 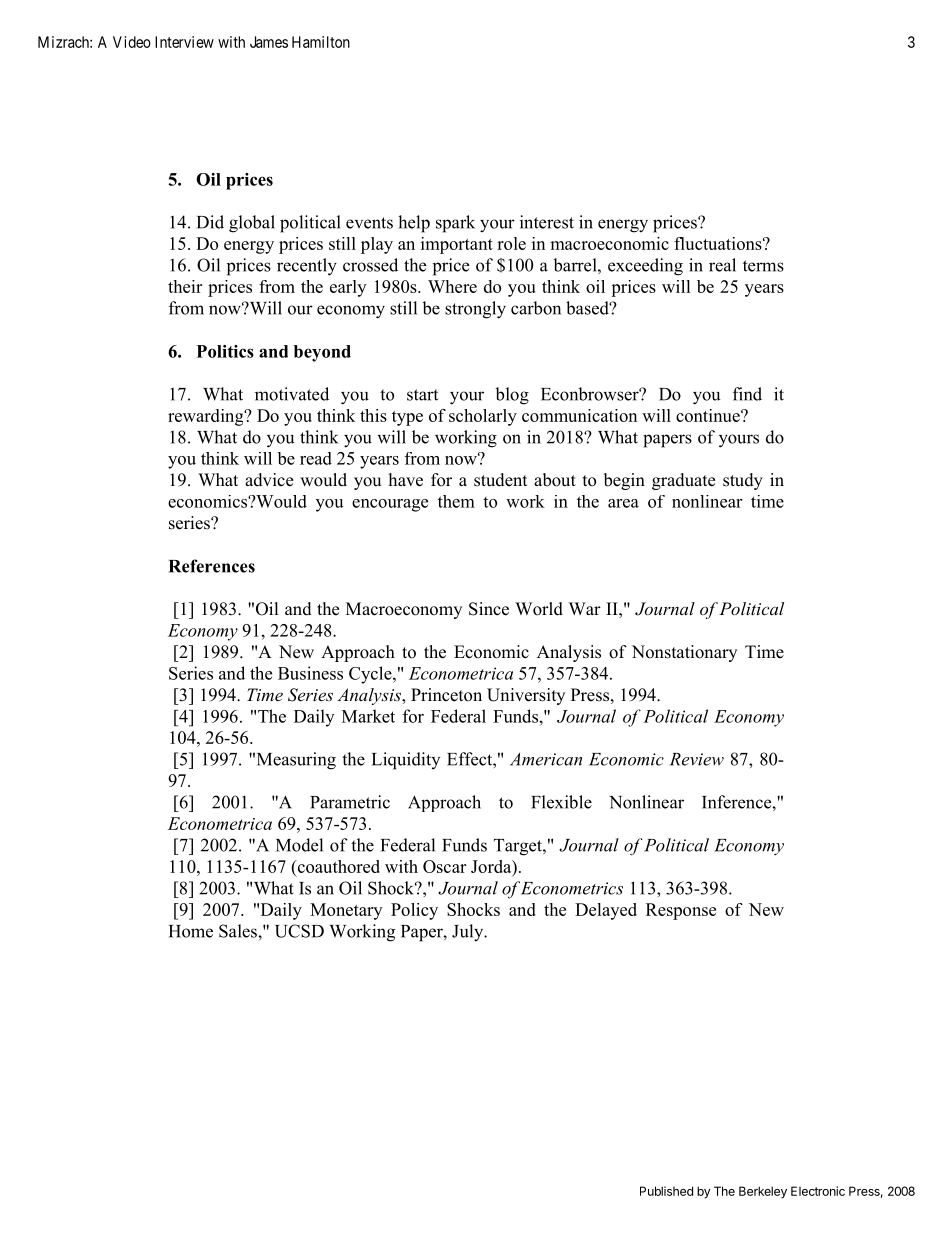 What do you see at coordinates (321, 42) in the screenshot?
I see `Hamilton` at bounding box center [321, 42].
